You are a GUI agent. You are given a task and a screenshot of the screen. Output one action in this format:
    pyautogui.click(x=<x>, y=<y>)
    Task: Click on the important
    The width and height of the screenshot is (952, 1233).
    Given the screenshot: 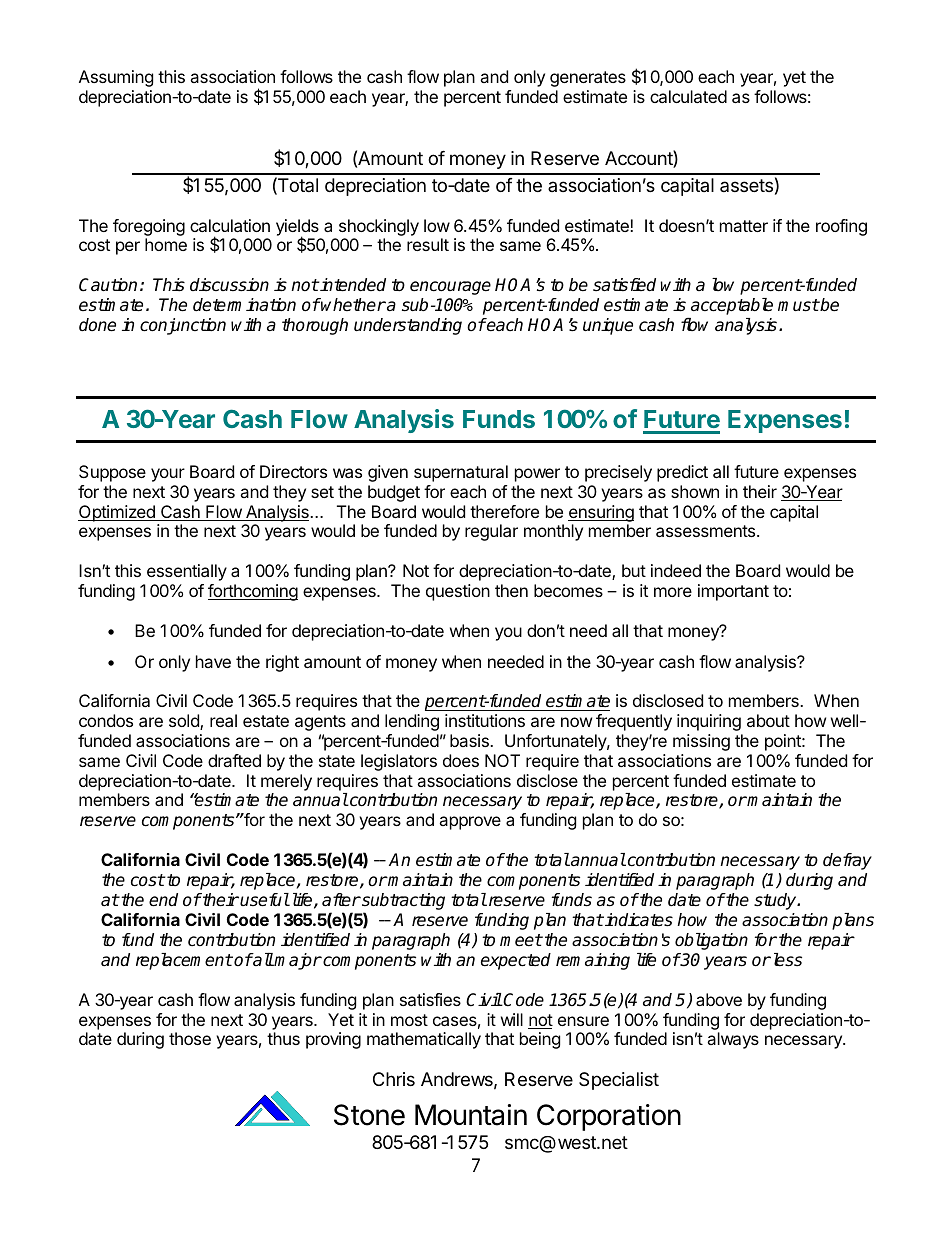 What is the action you would take?
    pyautogui.click(x=733, y=592)
